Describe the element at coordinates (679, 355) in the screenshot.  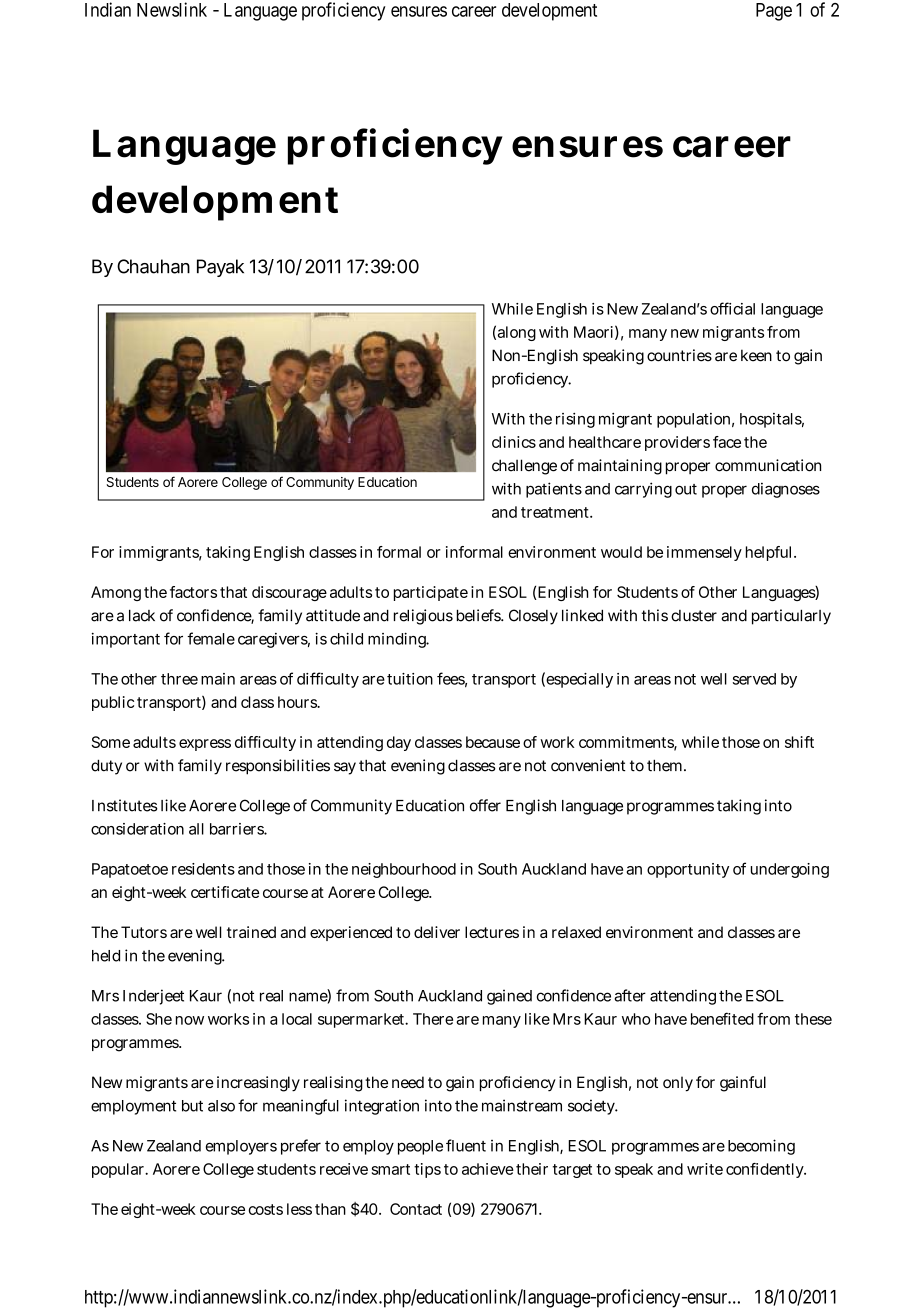
I see `countries` at that location.
